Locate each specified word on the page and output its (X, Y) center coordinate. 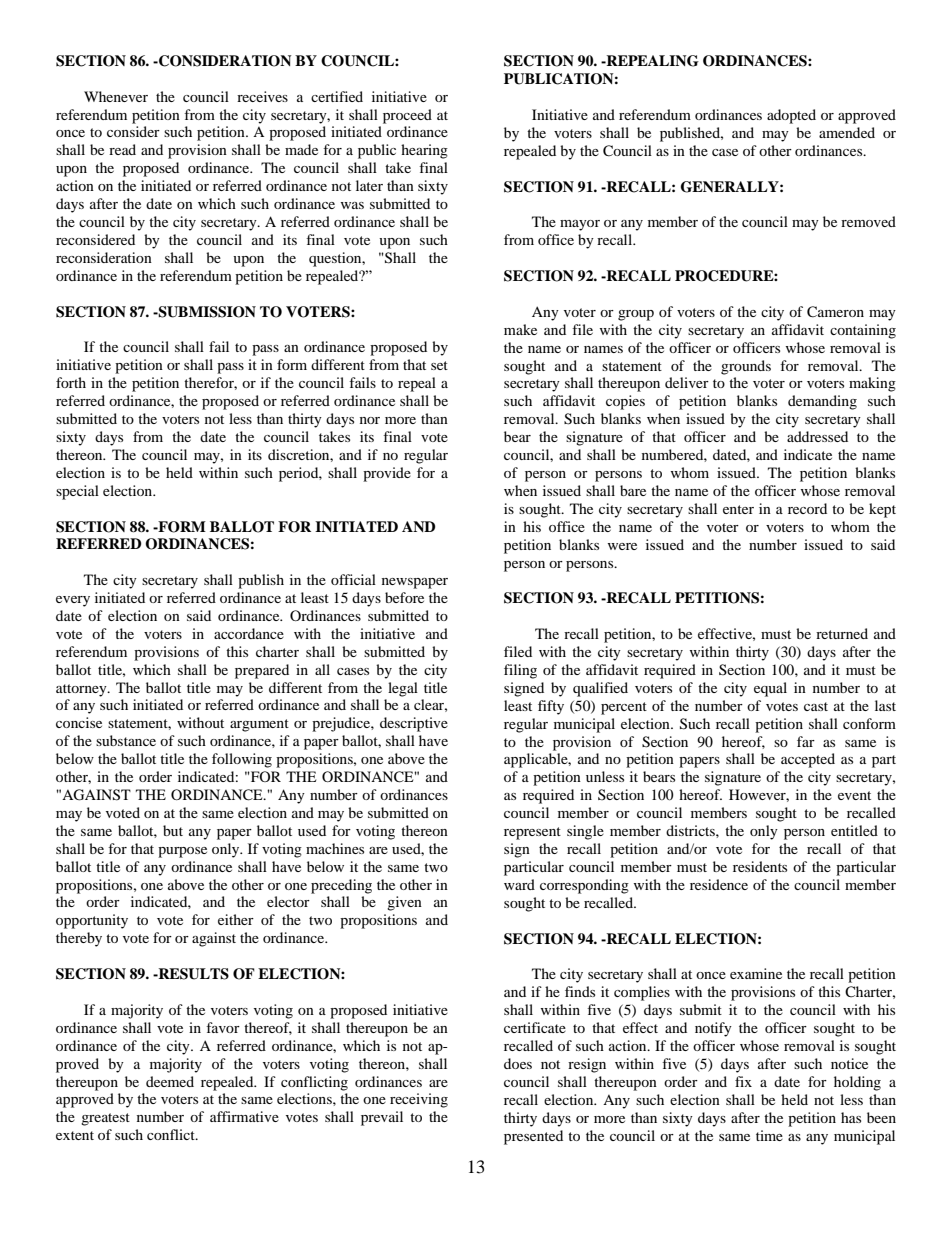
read (122, 149)
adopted (791, 116)
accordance (249, 633)
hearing (424, 151)
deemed (170, 1081)
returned (842, 633)
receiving (419, 1100)
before (404, 597)
